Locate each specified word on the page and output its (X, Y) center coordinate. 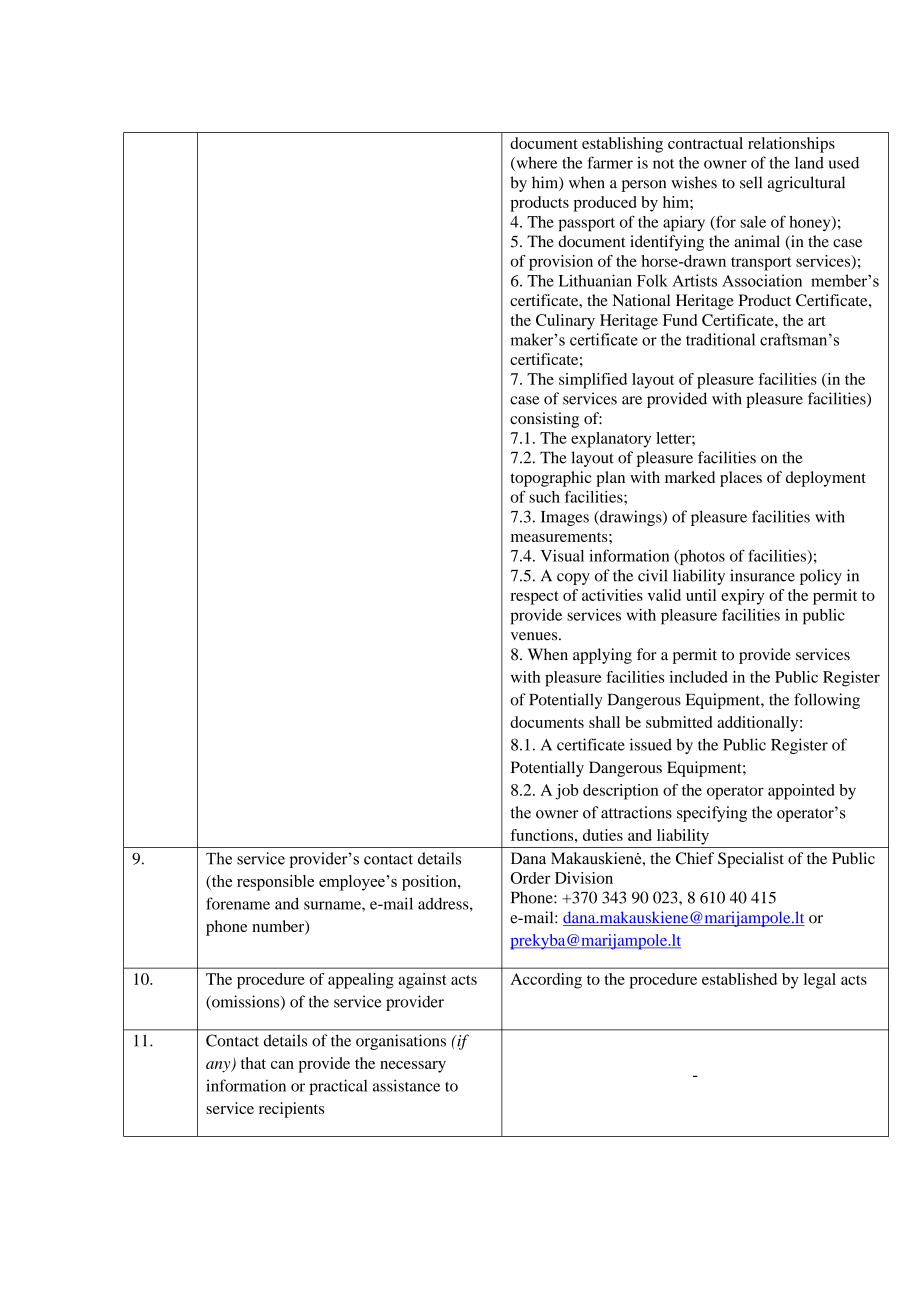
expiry (742, 597)
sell (751, 182)
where (535, 163)
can (282, 1065)
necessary (413, 1067)
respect (534, 598)
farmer (610, 162)
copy (573, 579)
